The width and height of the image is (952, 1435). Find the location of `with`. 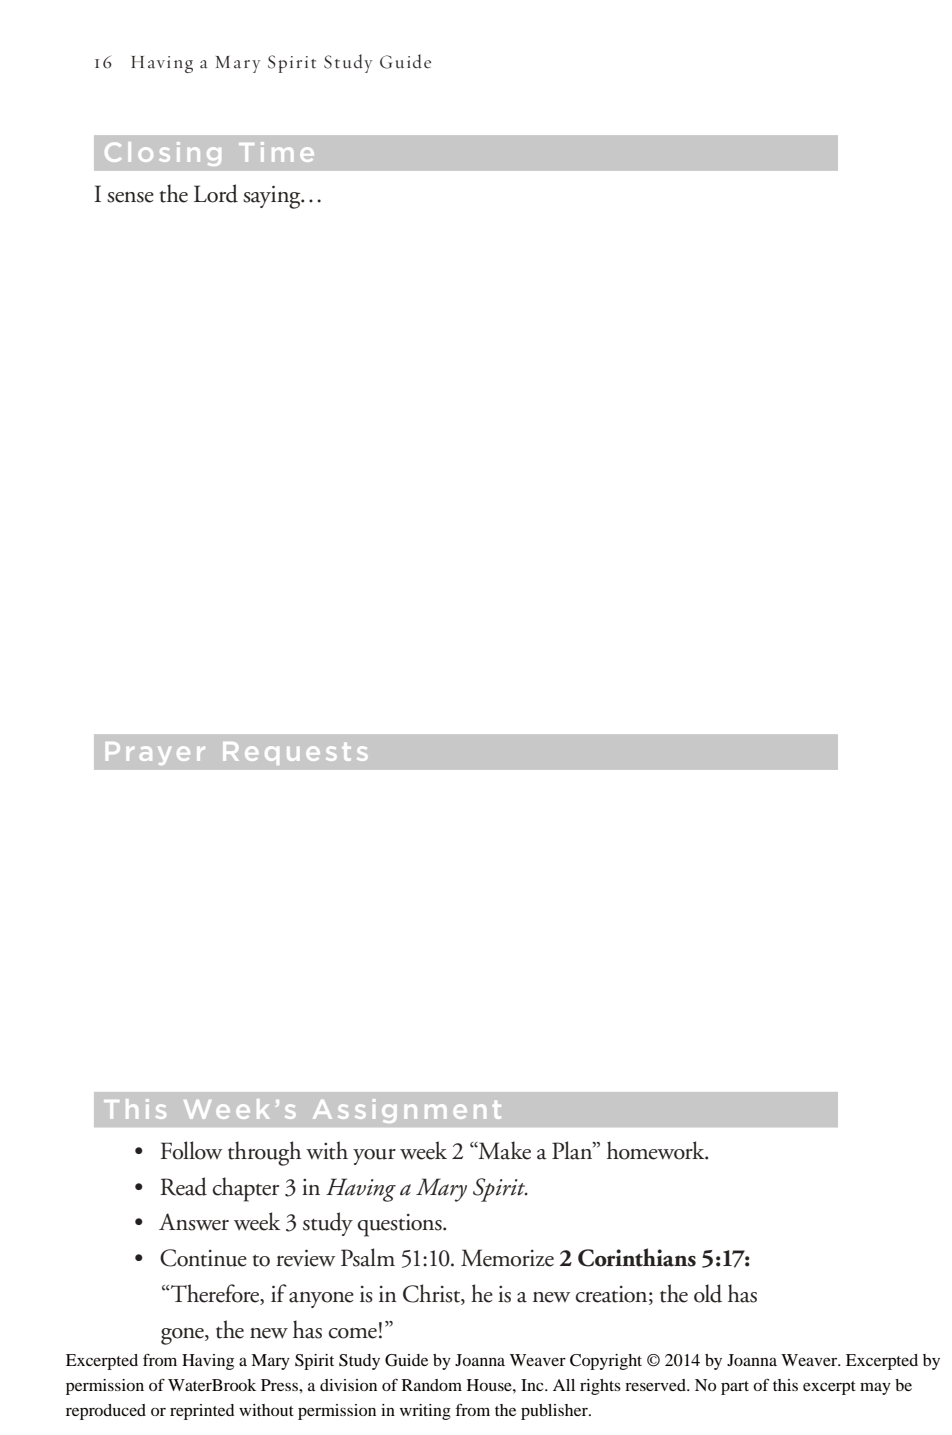

with is located at coordinates (327, 1150).
